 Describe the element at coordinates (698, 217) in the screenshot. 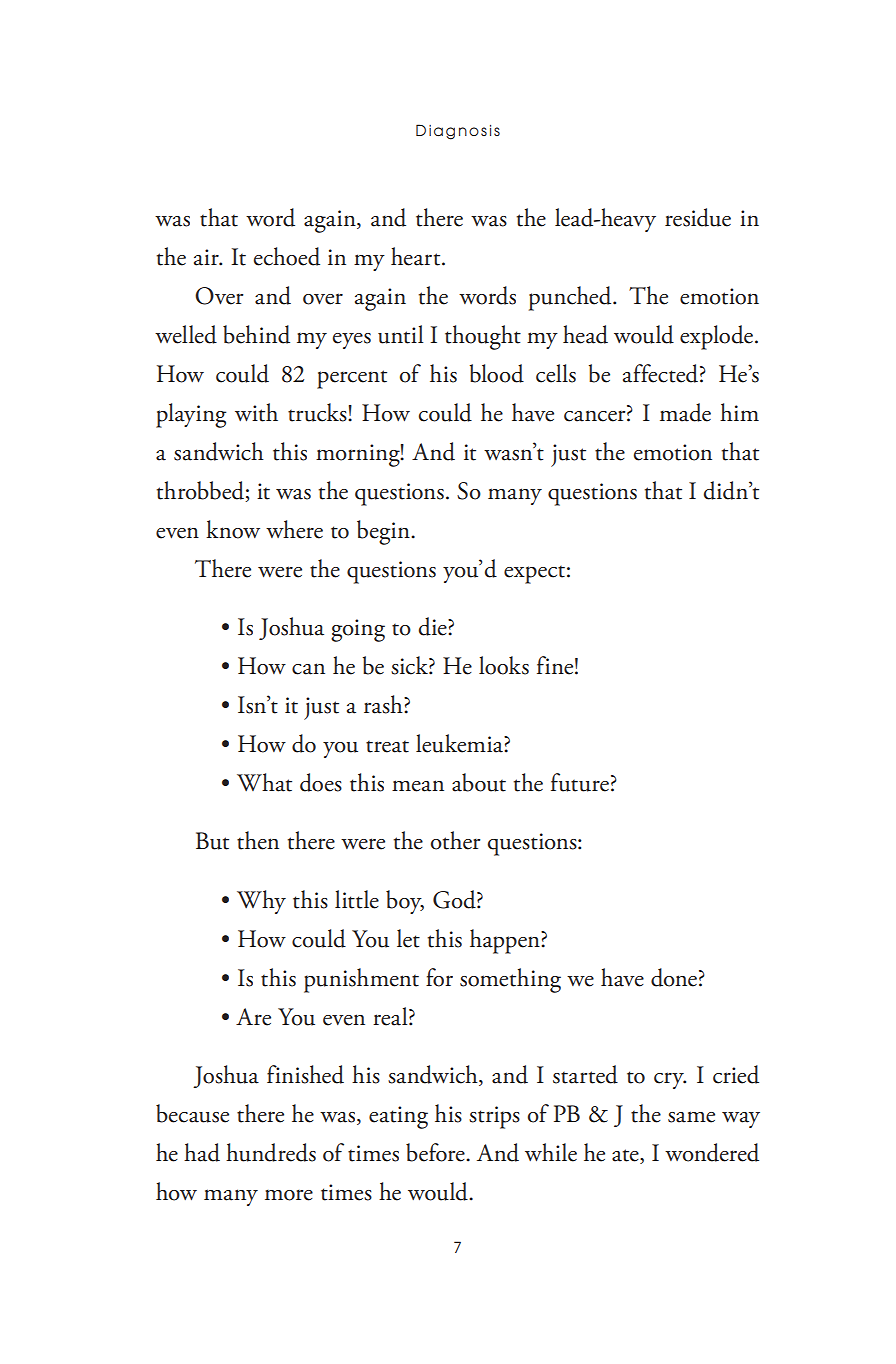

I see `residue` at that location.
